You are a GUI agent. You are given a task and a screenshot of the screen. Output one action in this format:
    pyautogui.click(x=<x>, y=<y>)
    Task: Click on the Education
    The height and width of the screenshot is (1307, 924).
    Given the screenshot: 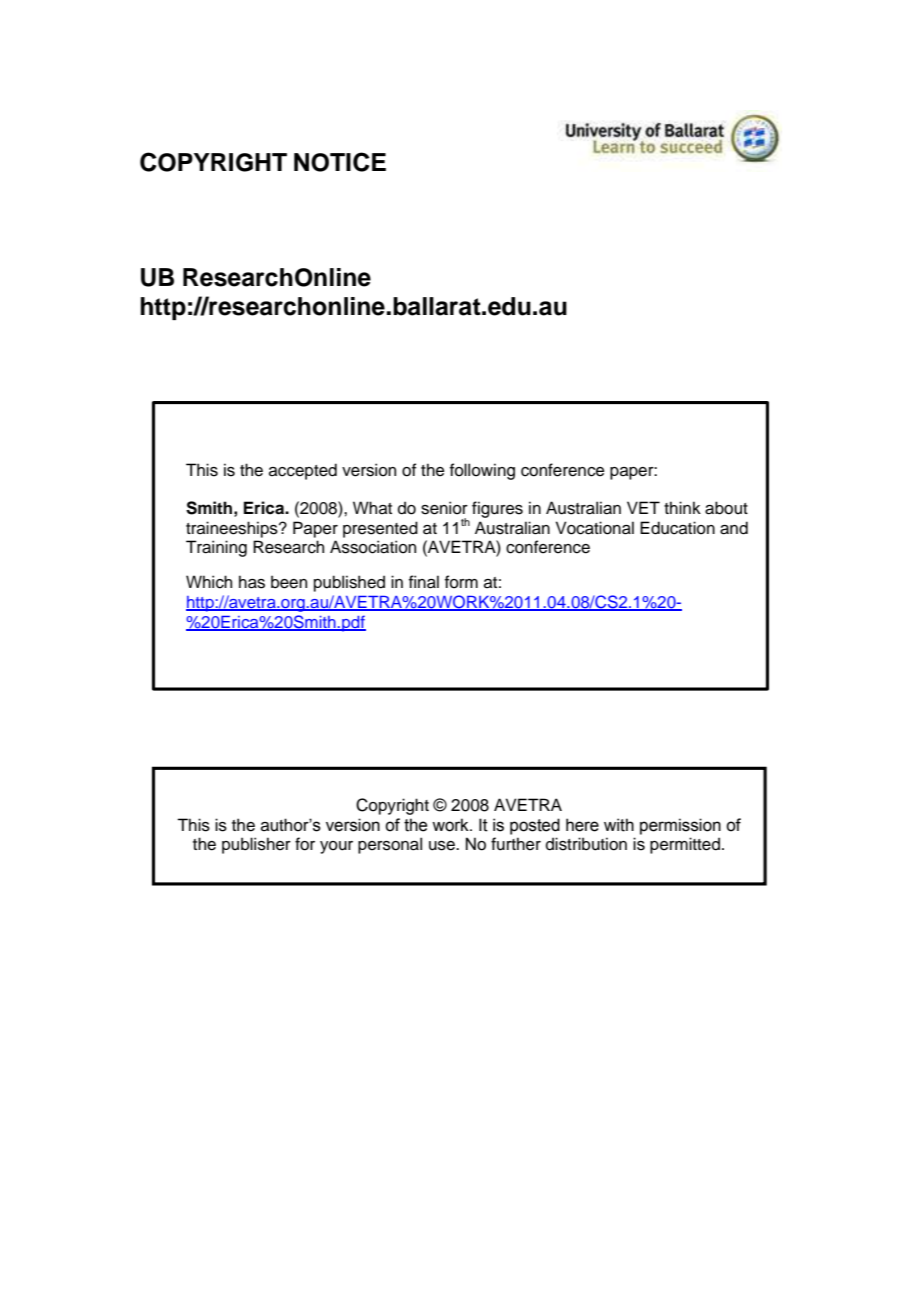 What is the action you would take?
    pyautogui.click(x=677, y=528)
